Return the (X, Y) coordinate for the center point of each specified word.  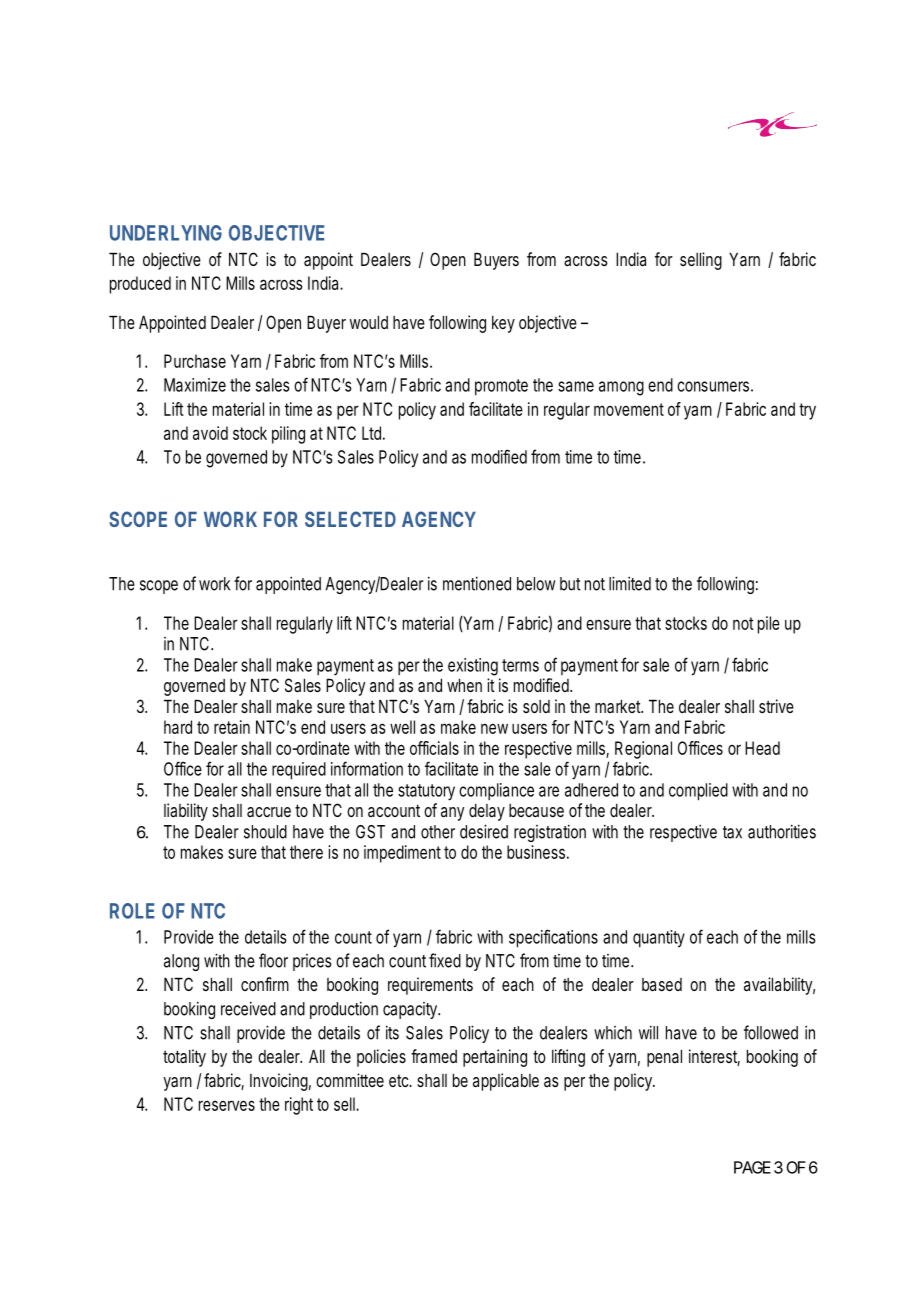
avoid (210, 433)
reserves (227, 1105)
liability (186, 812)
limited (630, 583)
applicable (506, 1082)
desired (484, 831)
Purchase (195, 361)
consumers (713, 386)
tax (732, 832)
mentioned (477, 583)
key (503, 324)
